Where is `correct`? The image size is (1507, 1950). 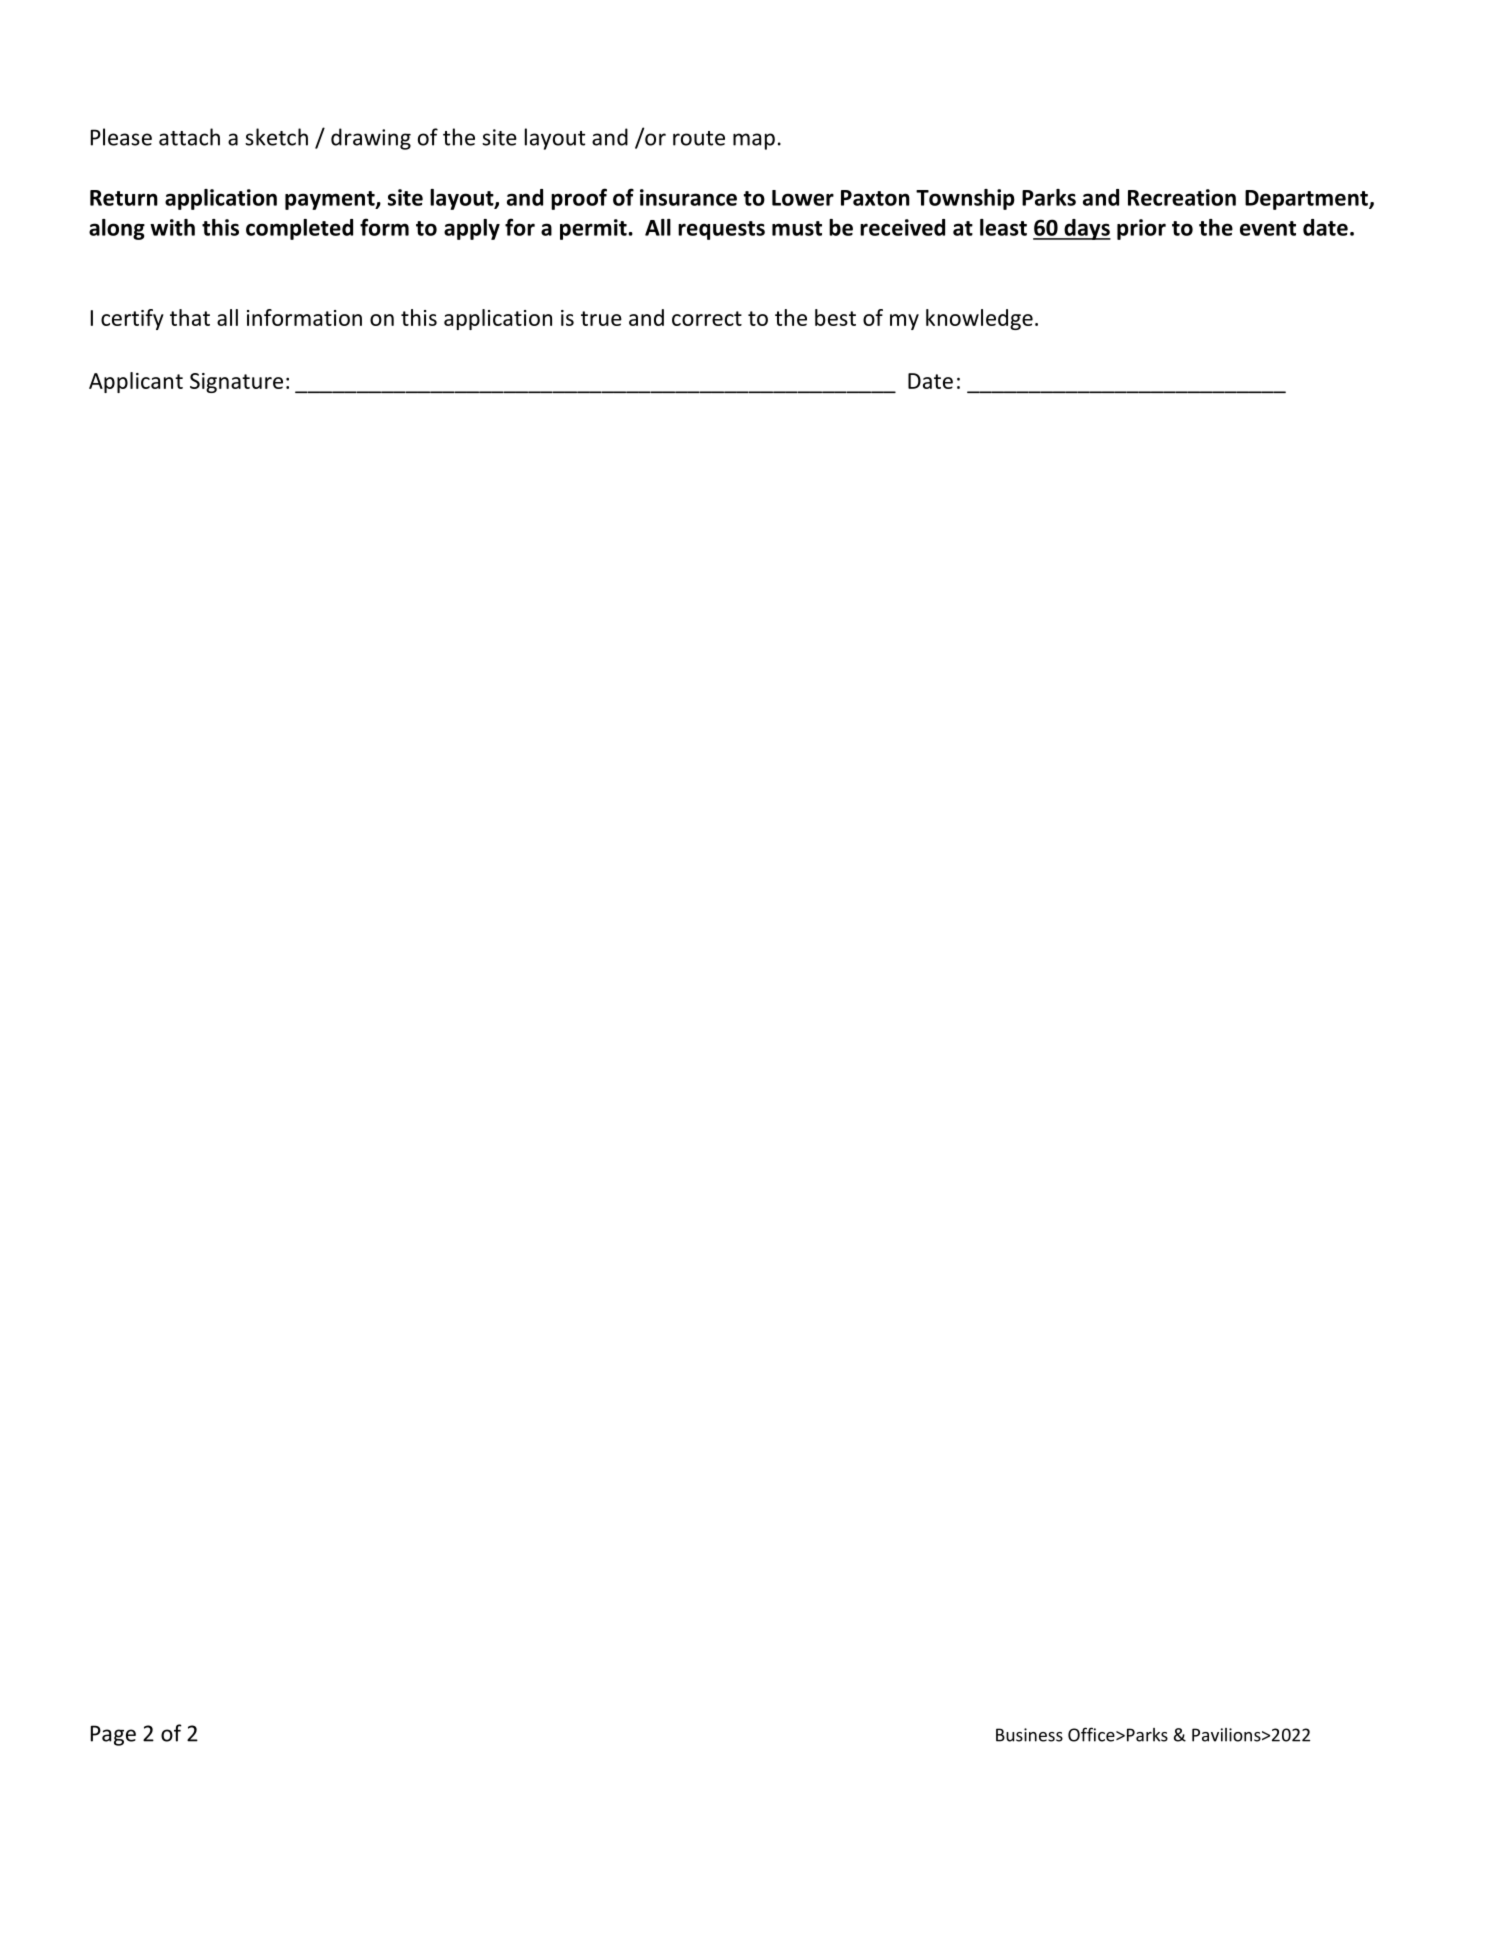
correct is located at coordinates (707, 318).
